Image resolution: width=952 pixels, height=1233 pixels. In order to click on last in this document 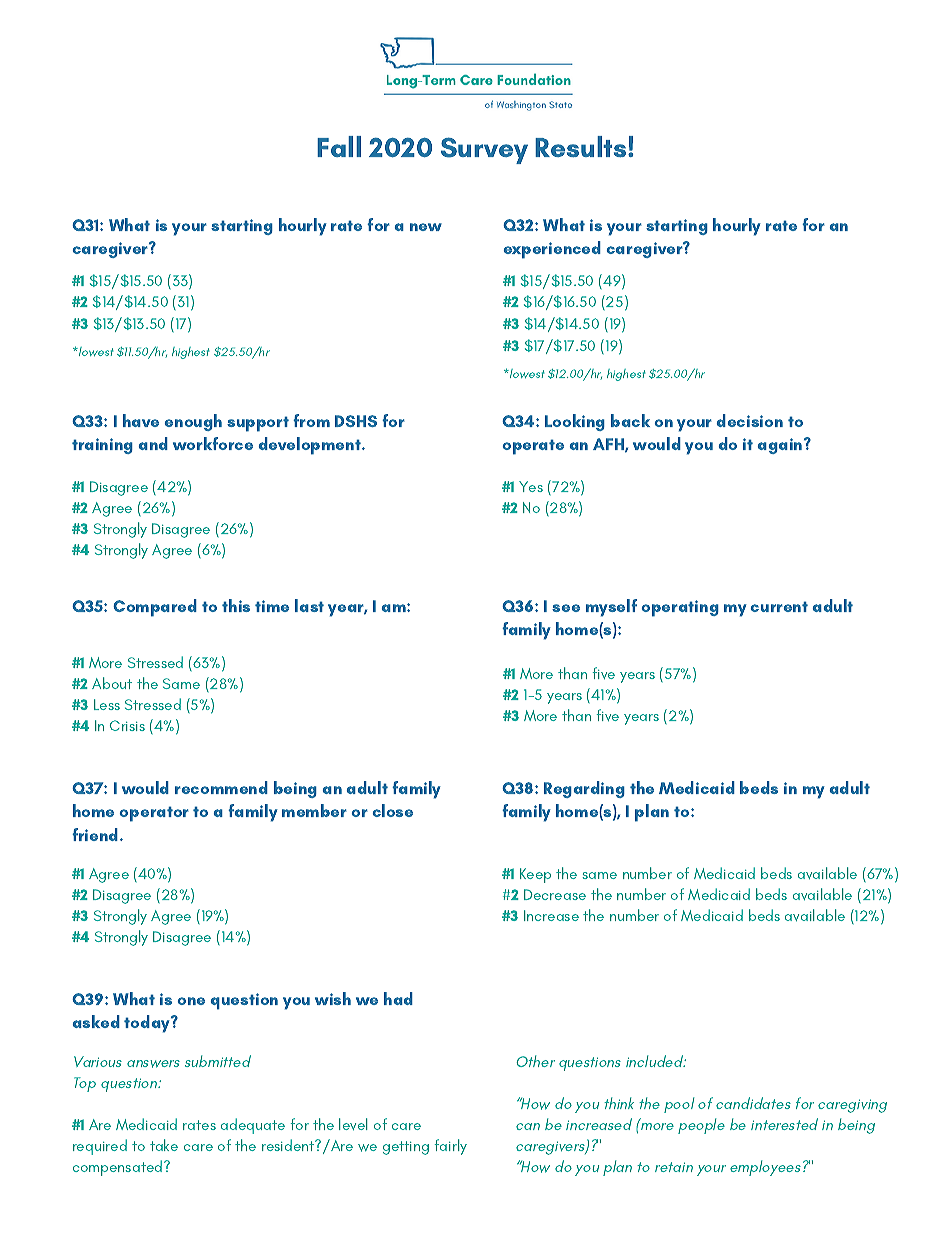, I will do `click(309, 605)`.
